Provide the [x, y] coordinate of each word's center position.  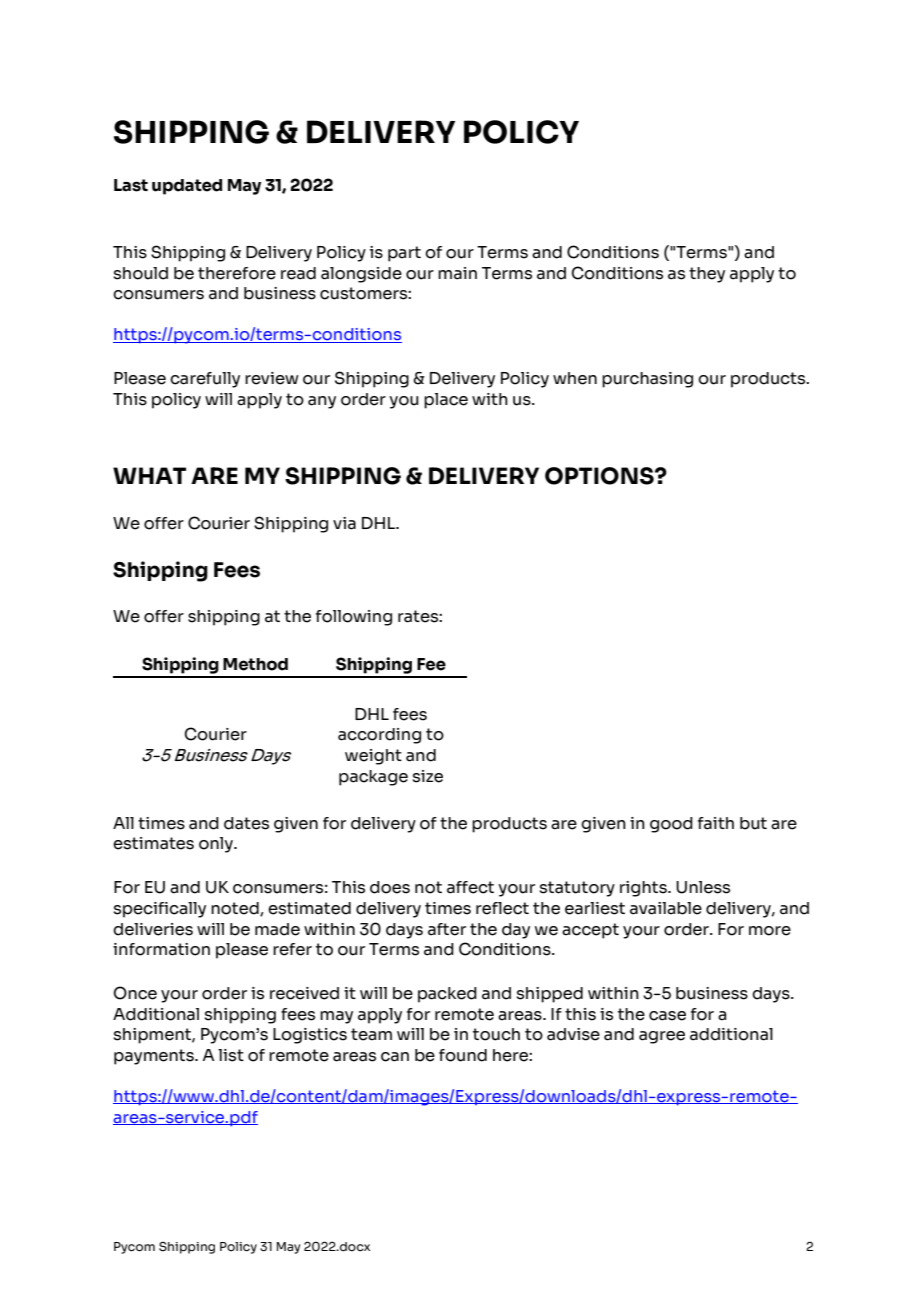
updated [187, 187]
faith [716, 823]
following [354, 618]
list [231, 1055]
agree [662, 1037]
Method [255, 664]
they [707, 275]
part [404, 254]
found [463, 1055]
